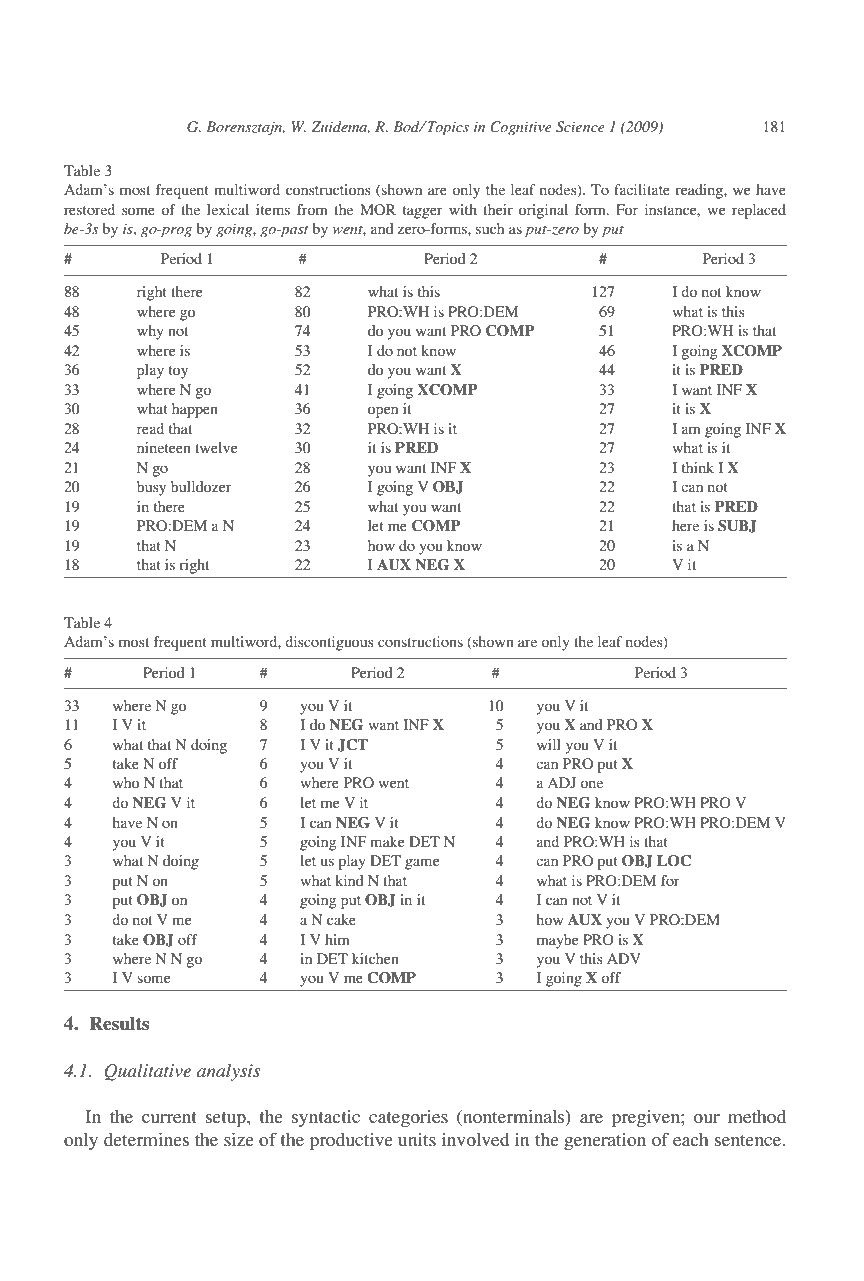  Describe the element at coordinates (422, 864) in the image. I see `game` at that location.
